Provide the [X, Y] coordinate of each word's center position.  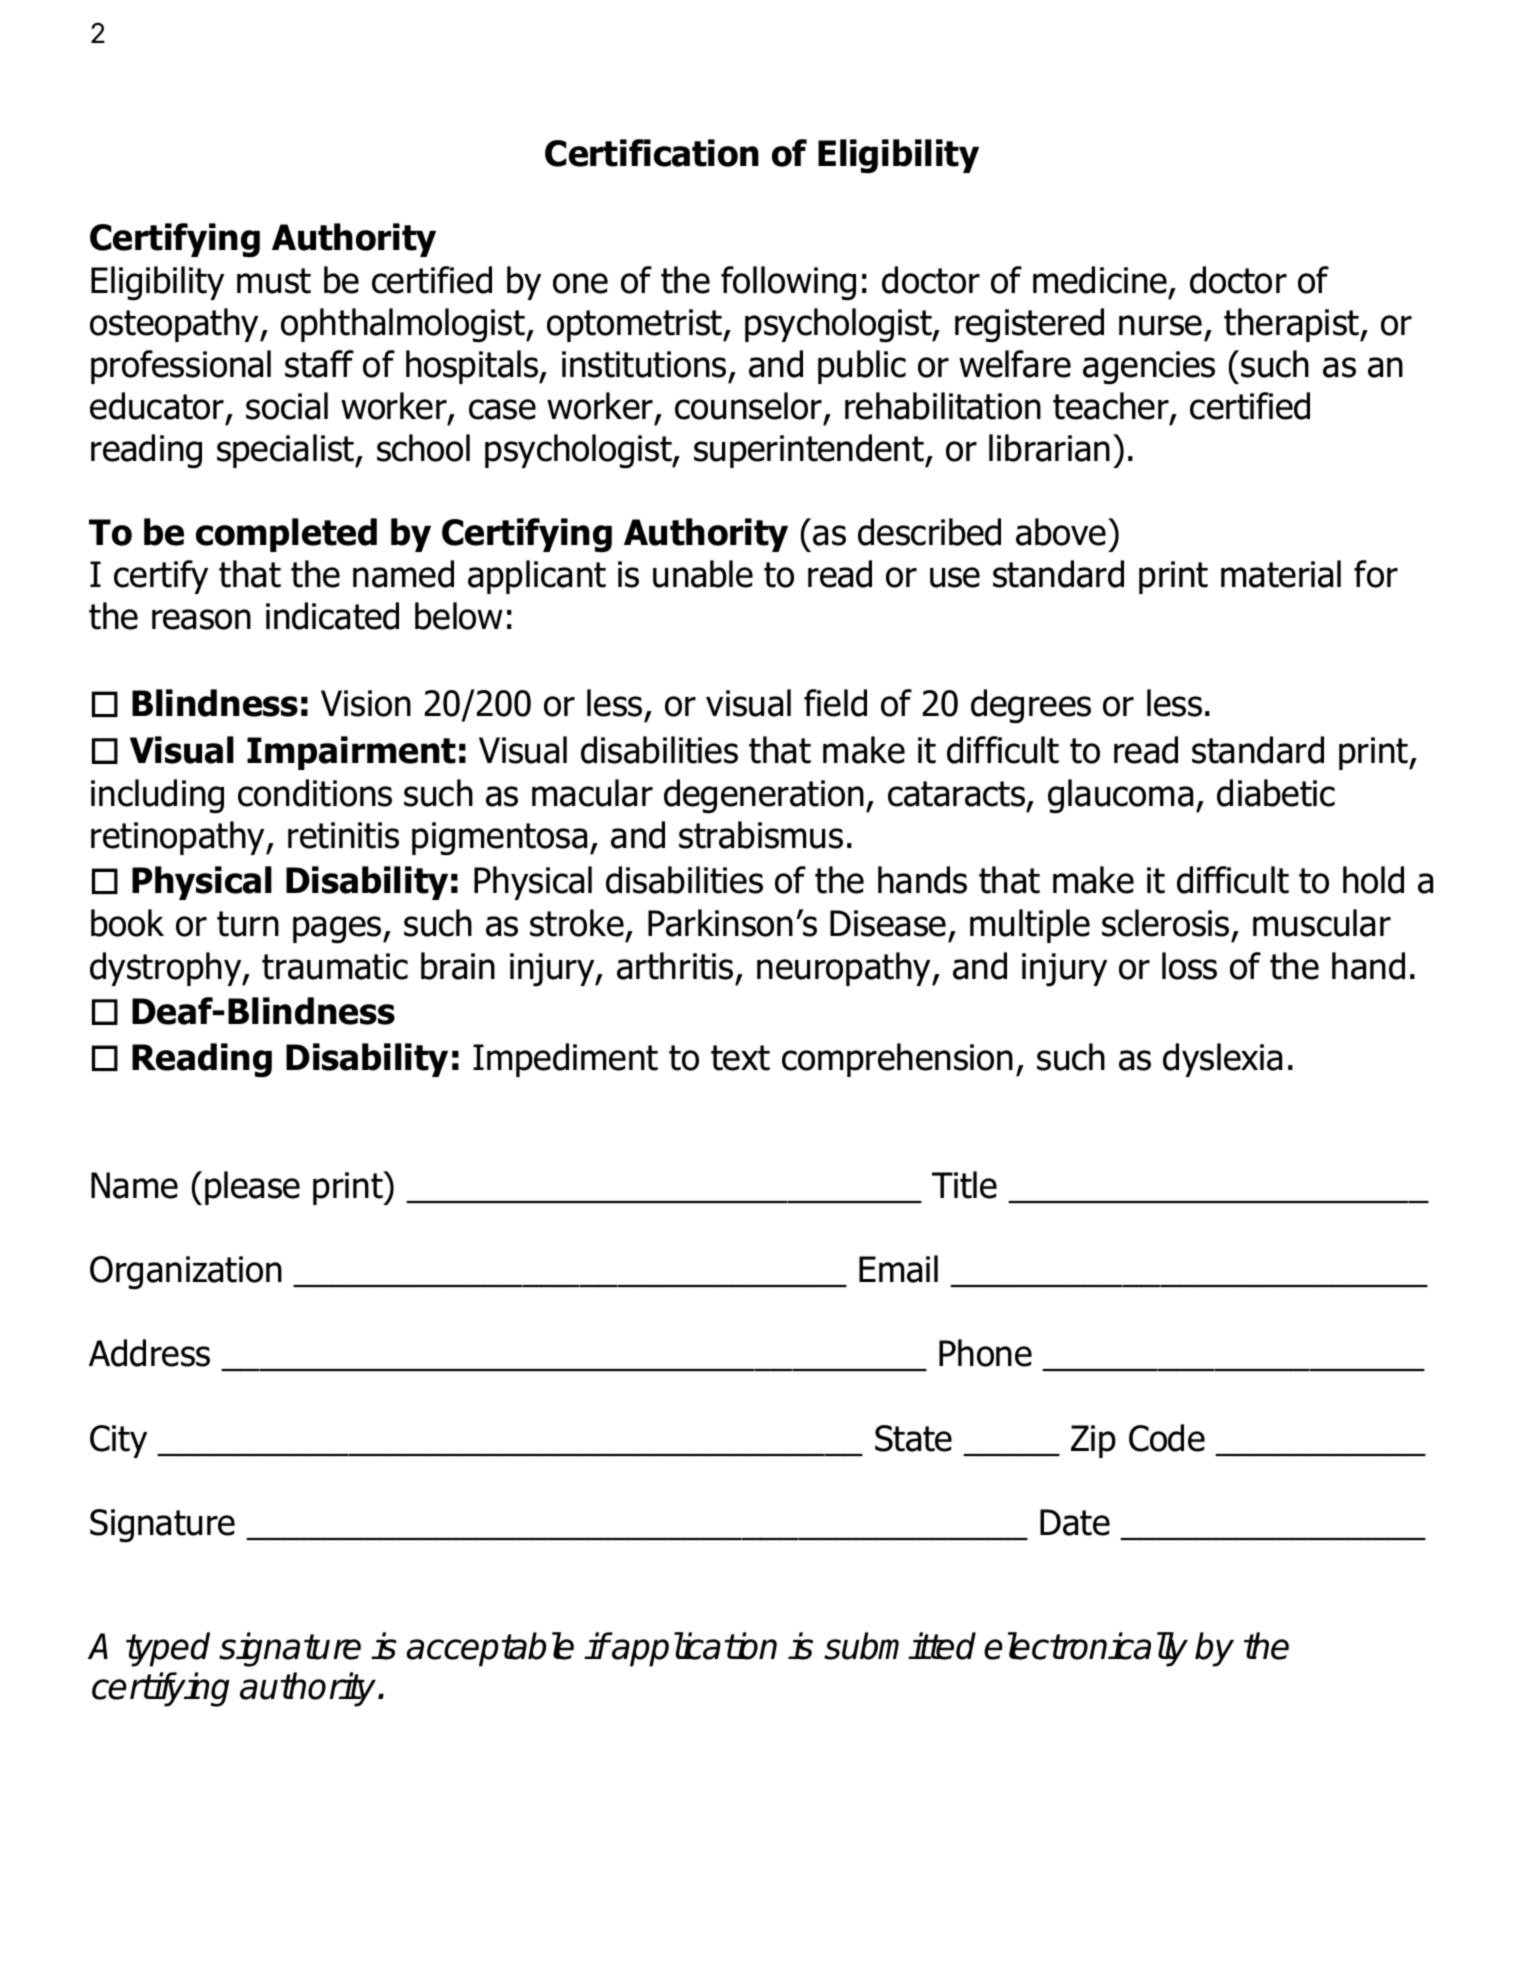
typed [168, 1649]
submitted [900, 1646]
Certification [652, 153]
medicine [1100, 280]
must [274, 281]
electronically [1086, 1649]
